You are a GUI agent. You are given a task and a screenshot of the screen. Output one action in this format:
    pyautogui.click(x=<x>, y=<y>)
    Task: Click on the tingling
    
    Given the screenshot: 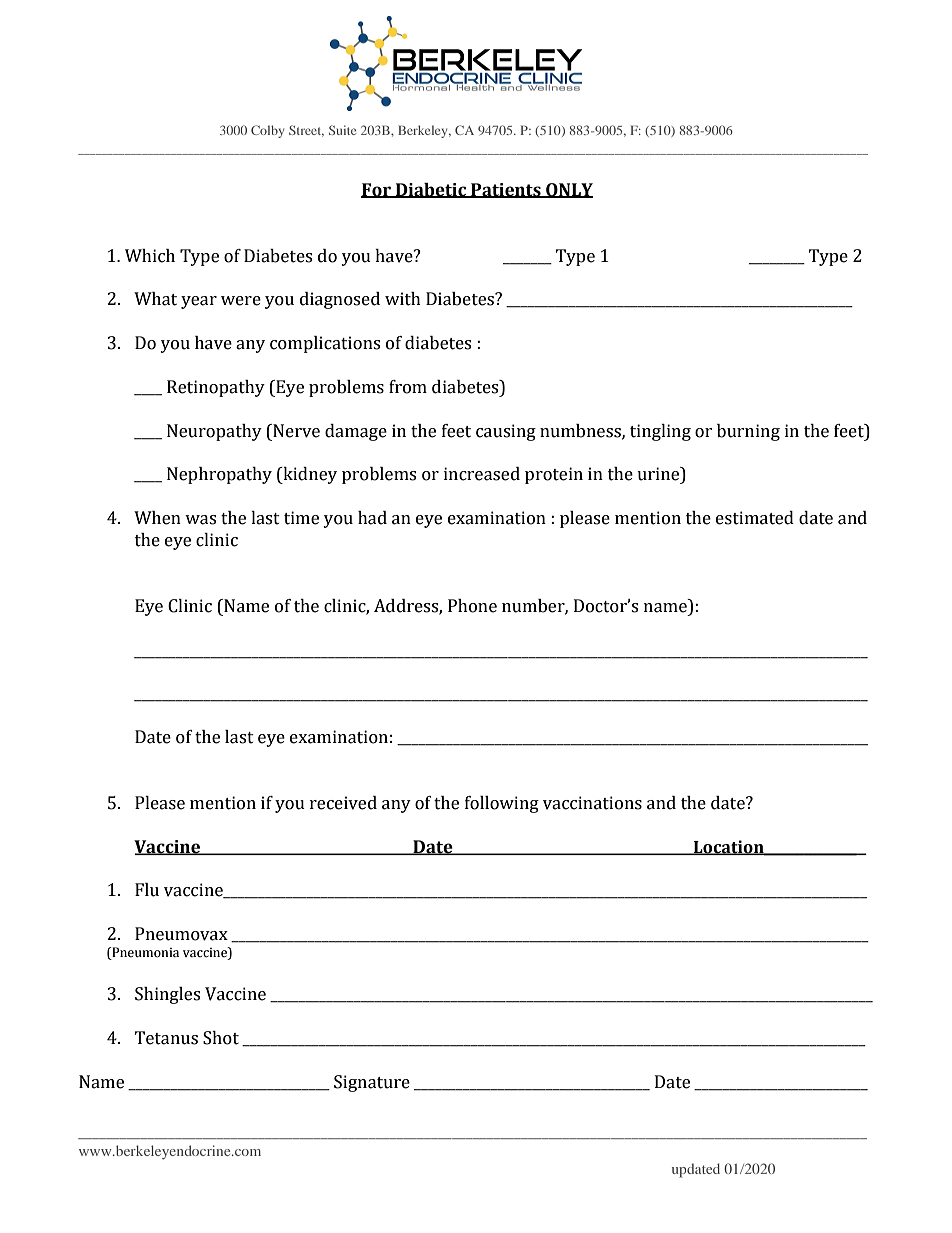 What is the action you would take?
    pyautogui.click(x=660, y=432)
